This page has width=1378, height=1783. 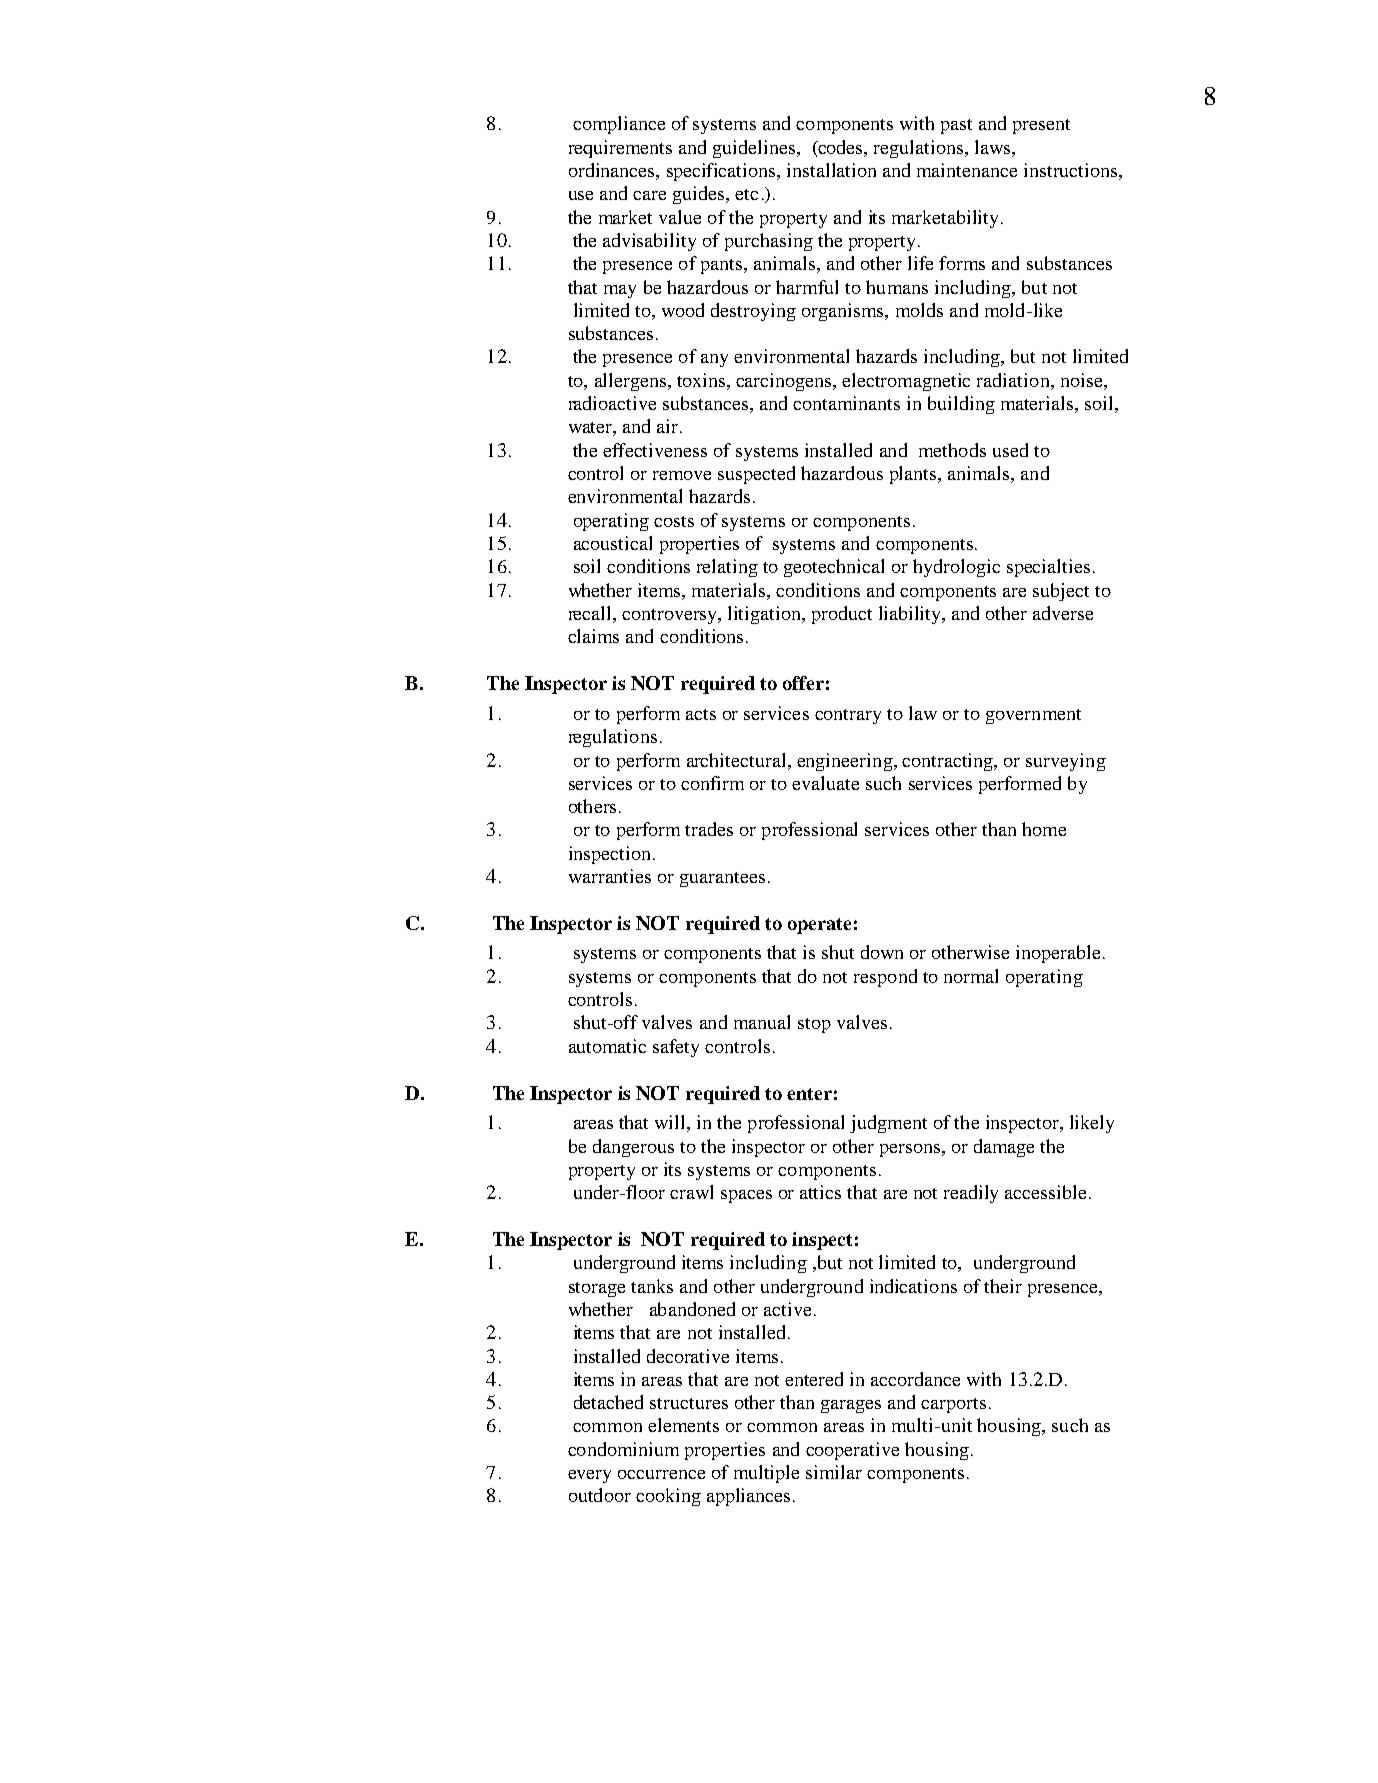 What do you see at coordinates (994, 147) in the page?
I see `laws` at bounding box center [994, 147].
